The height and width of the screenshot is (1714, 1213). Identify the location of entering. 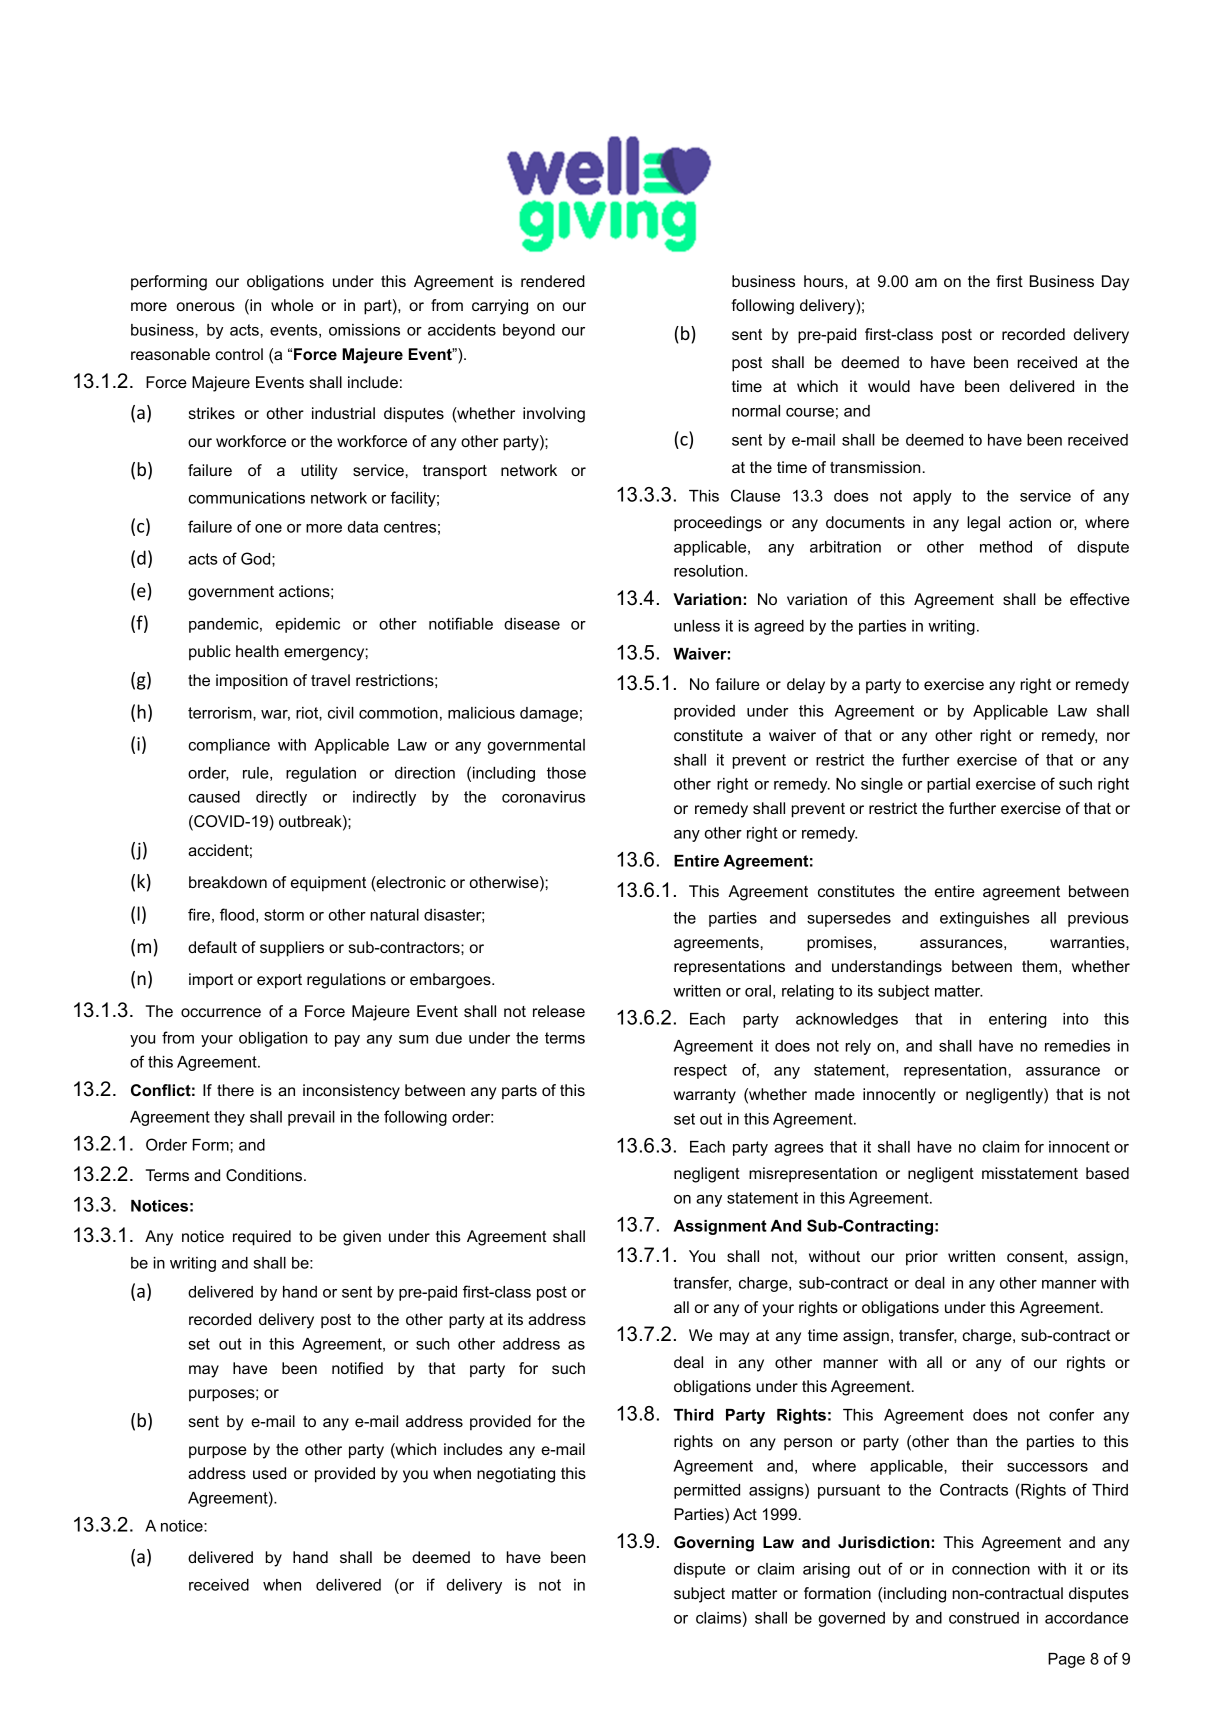
(1018, 1020).
